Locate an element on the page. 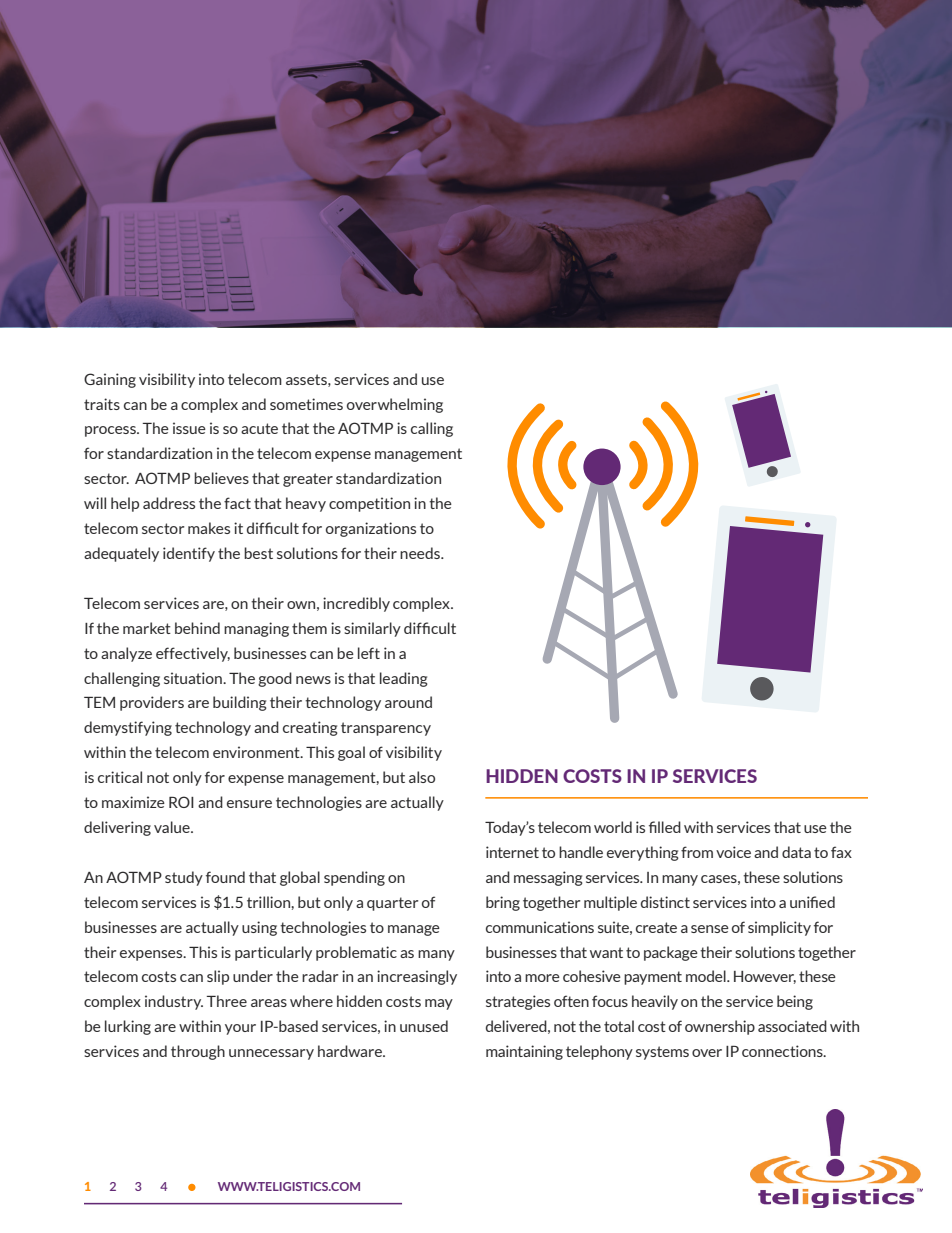 This page has width=952, height=1233. unused is located at coordinates (424, 1026).
